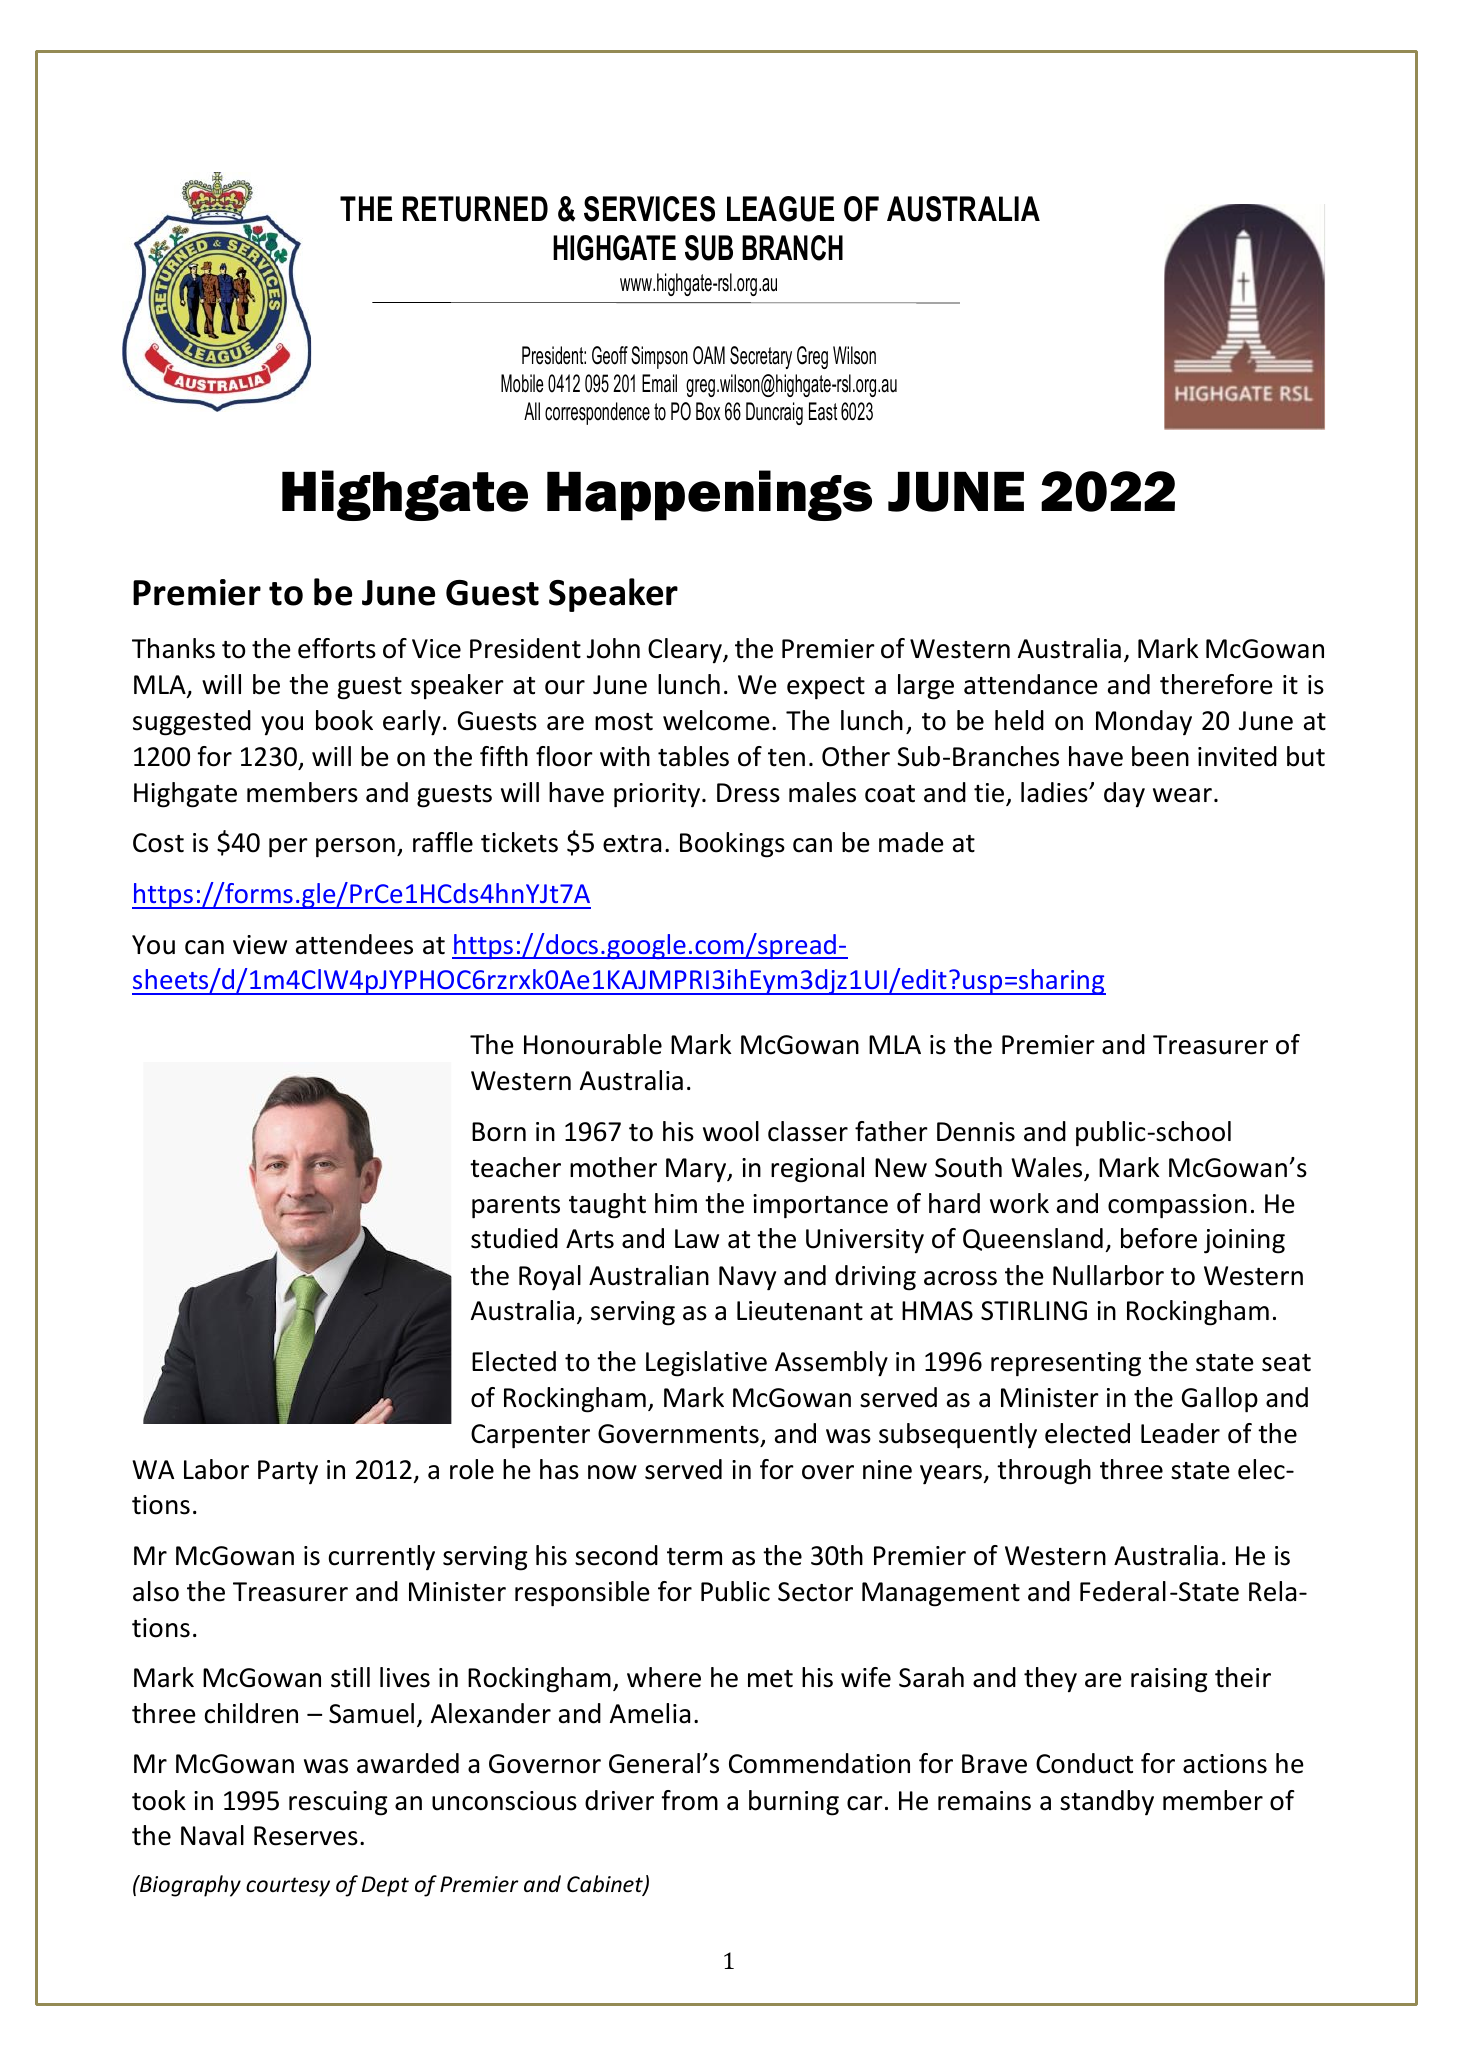 The width and height of the document is (1458, 2061). I want to click on RETURNED, so click(475, 209).
